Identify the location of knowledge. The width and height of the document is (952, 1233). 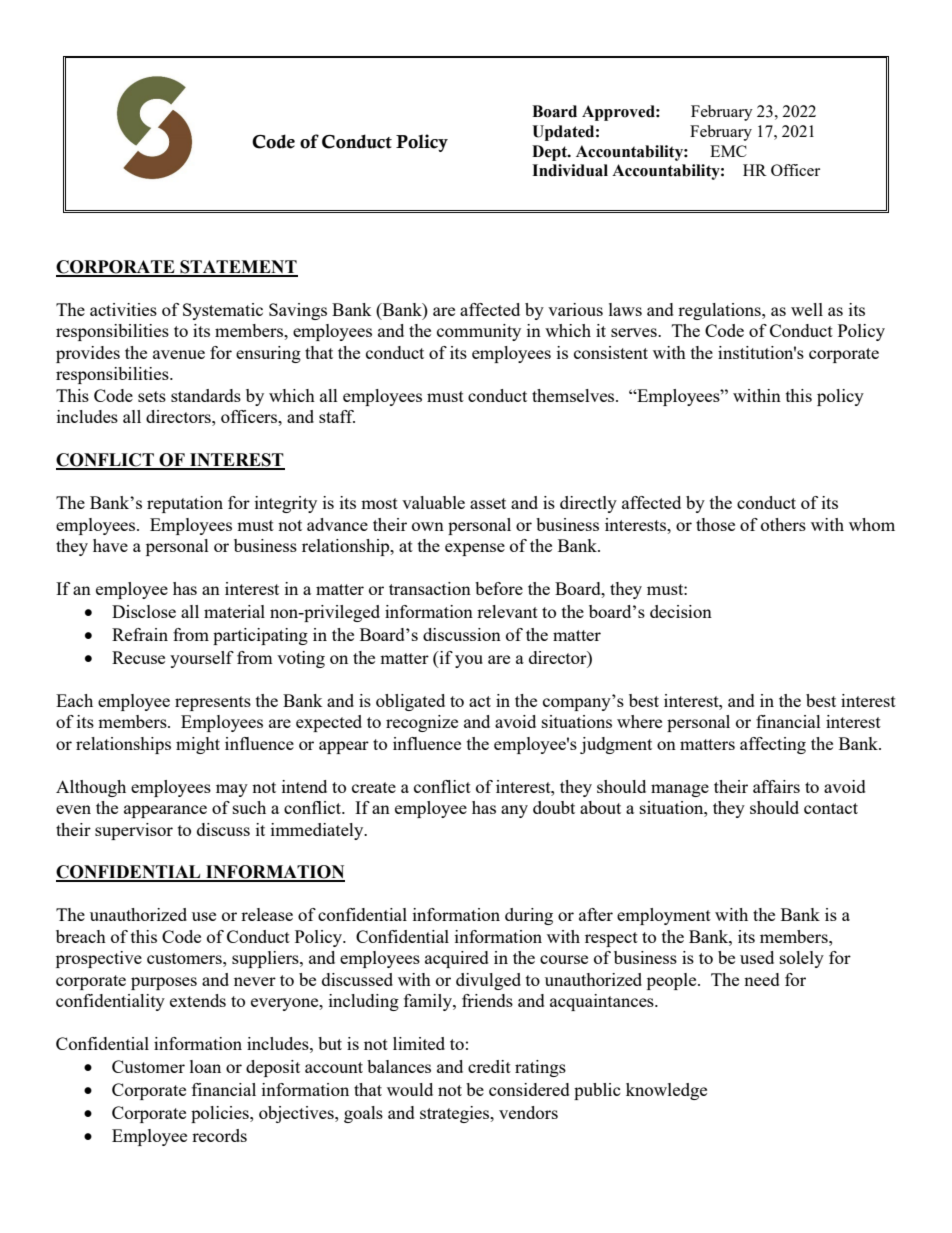
(666, 1091).
